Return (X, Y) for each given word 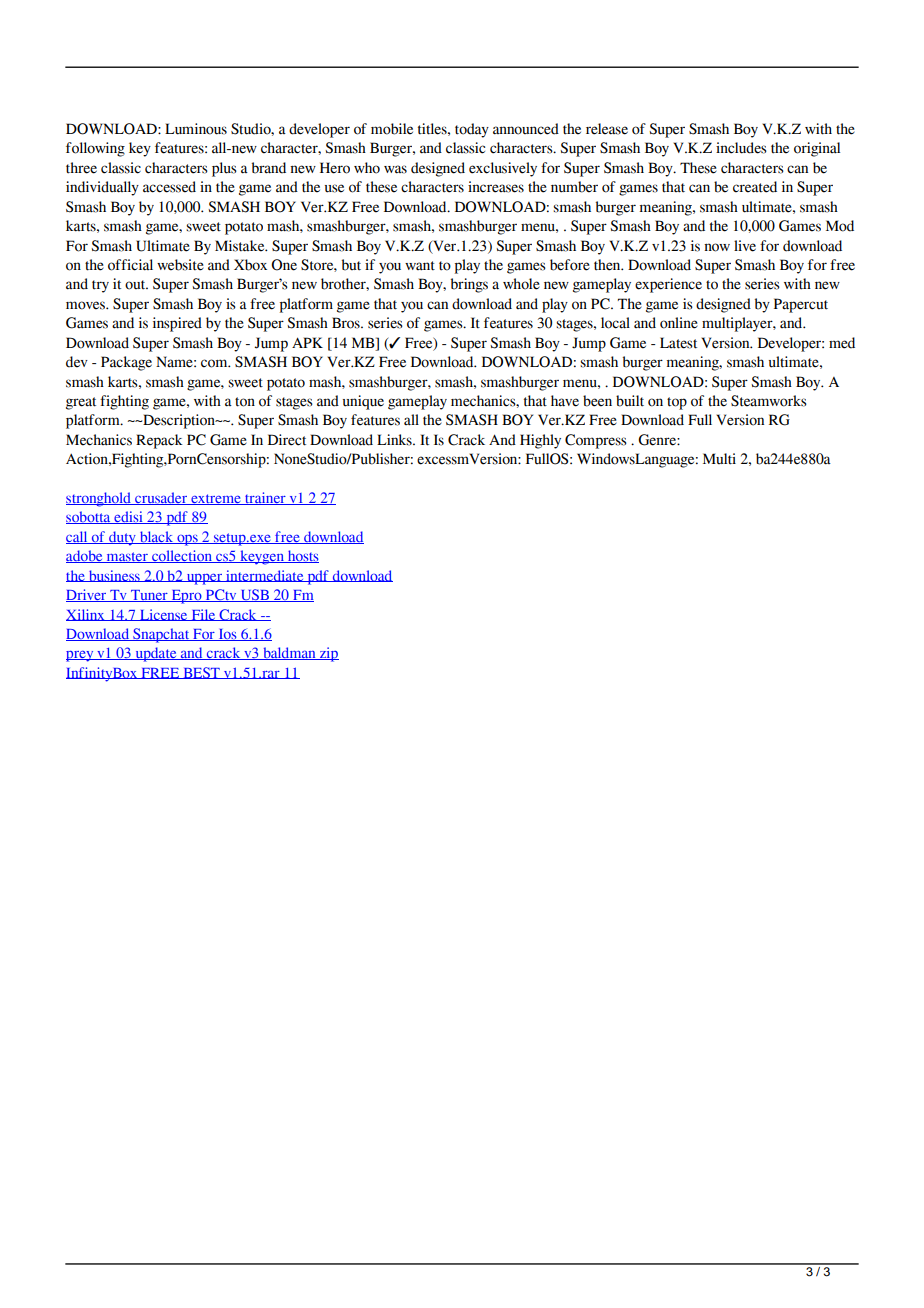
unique (363, 402)
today (472, 130)
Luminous (196, 129)
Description (179, 421)
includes (741, 148)
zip (328, 654)
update (156, 654)
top (677, 403)
